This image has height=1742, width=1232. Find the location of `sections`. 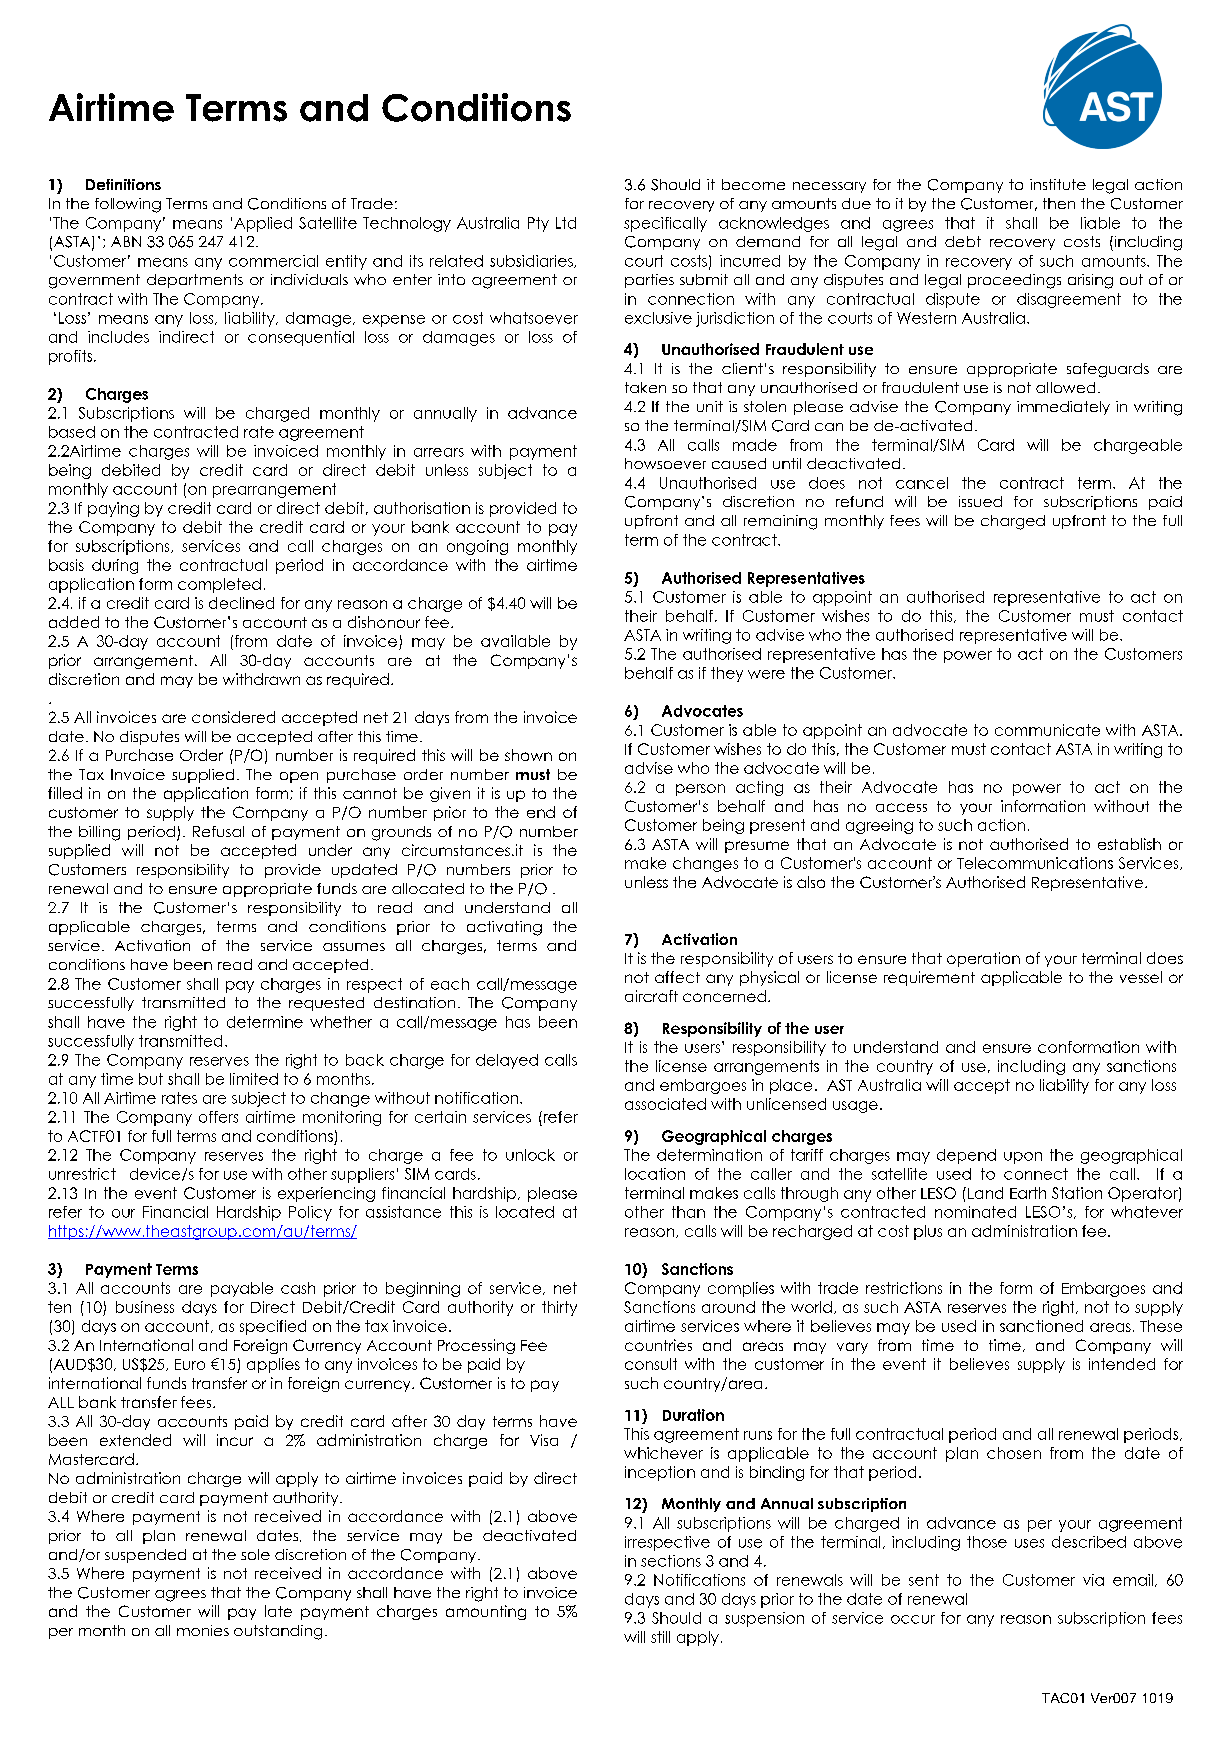

sections is located at coordinates (671, 1561).
